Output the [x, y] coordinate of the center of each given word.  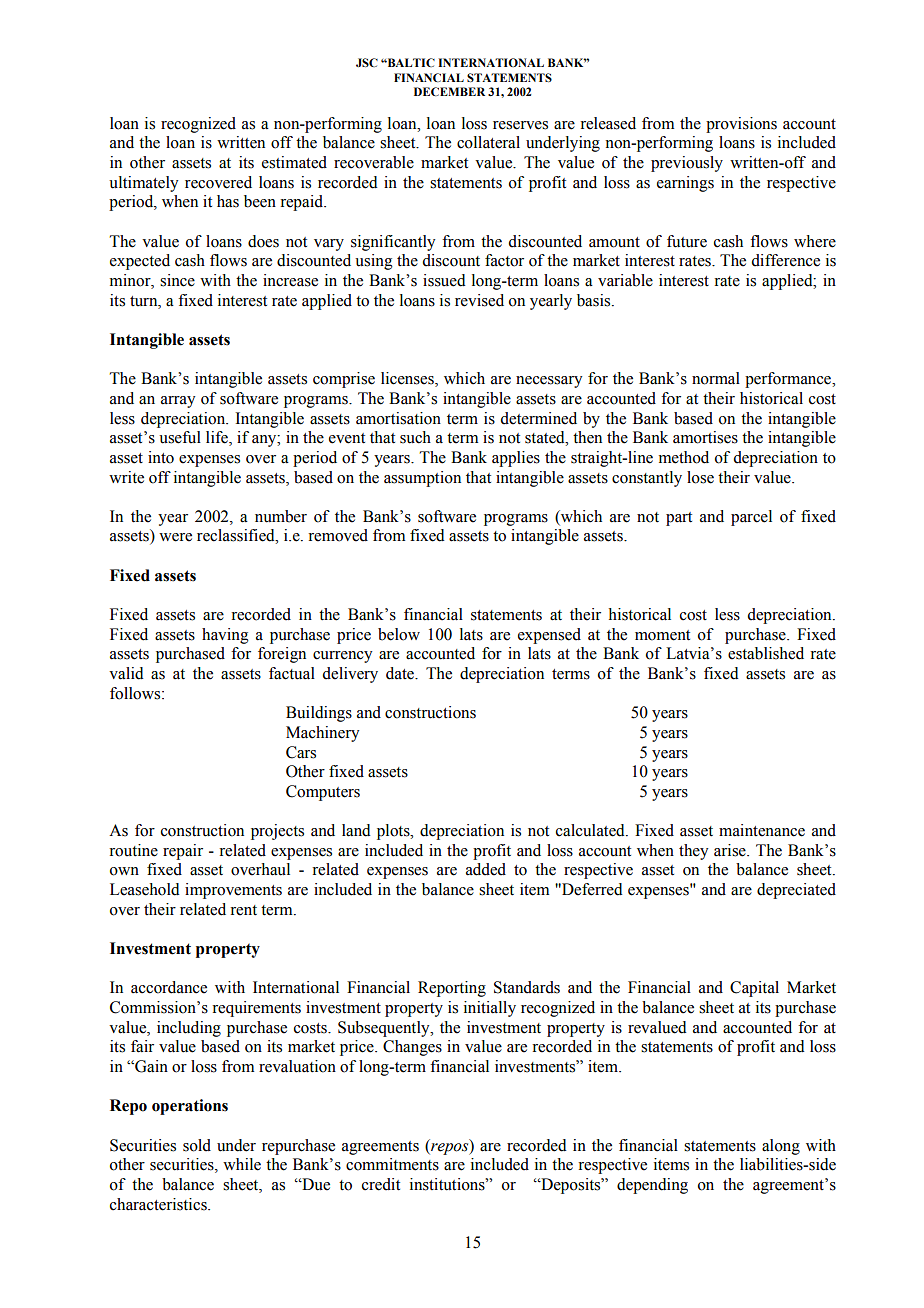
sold [197, 1145]
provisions [741, 125]
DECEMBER [449, 91]
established [766, 653]
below [399, 634]
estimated [294, 162]
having [225, 636]
